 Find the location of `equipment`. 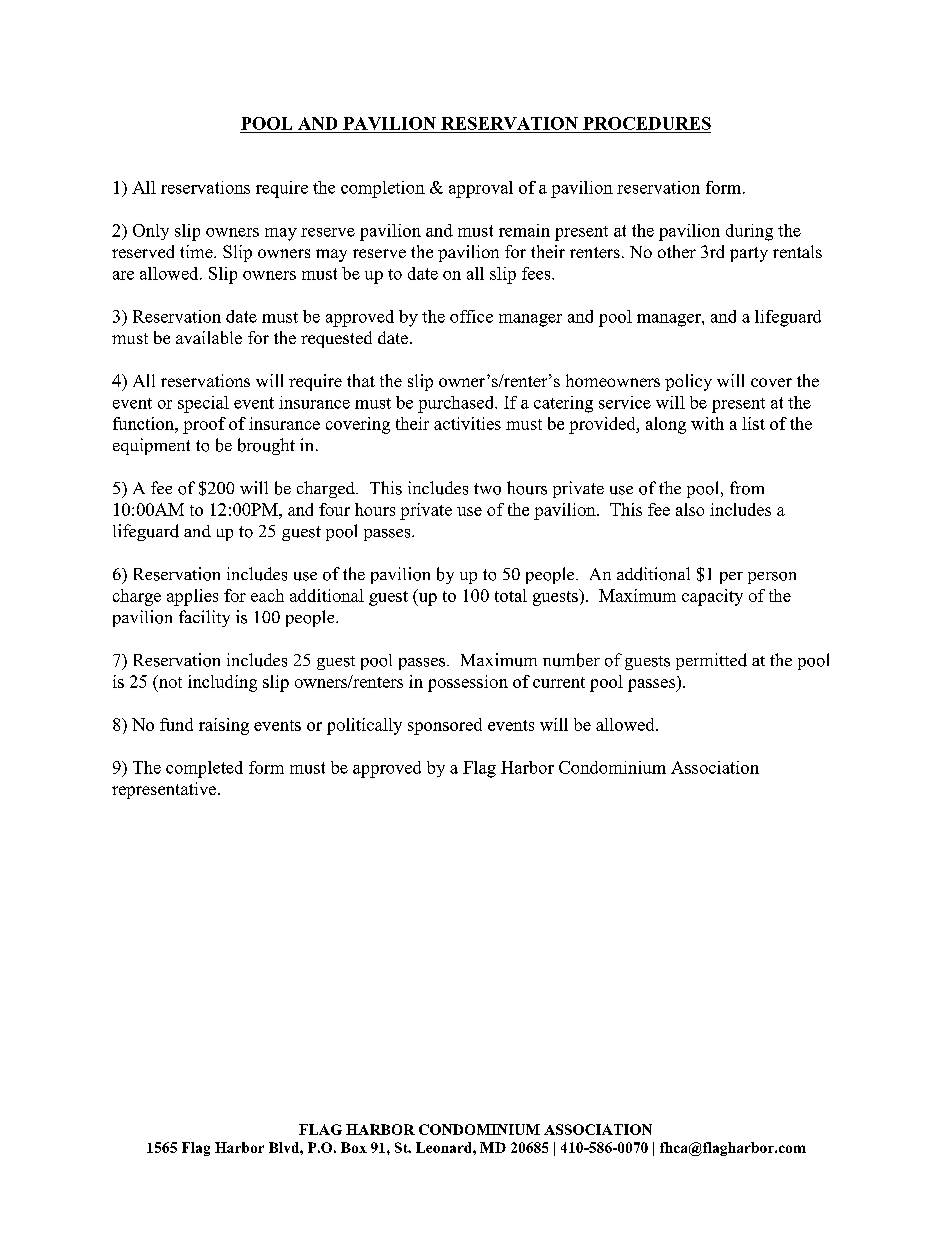

equipment is located at coordinates (151, 446).
